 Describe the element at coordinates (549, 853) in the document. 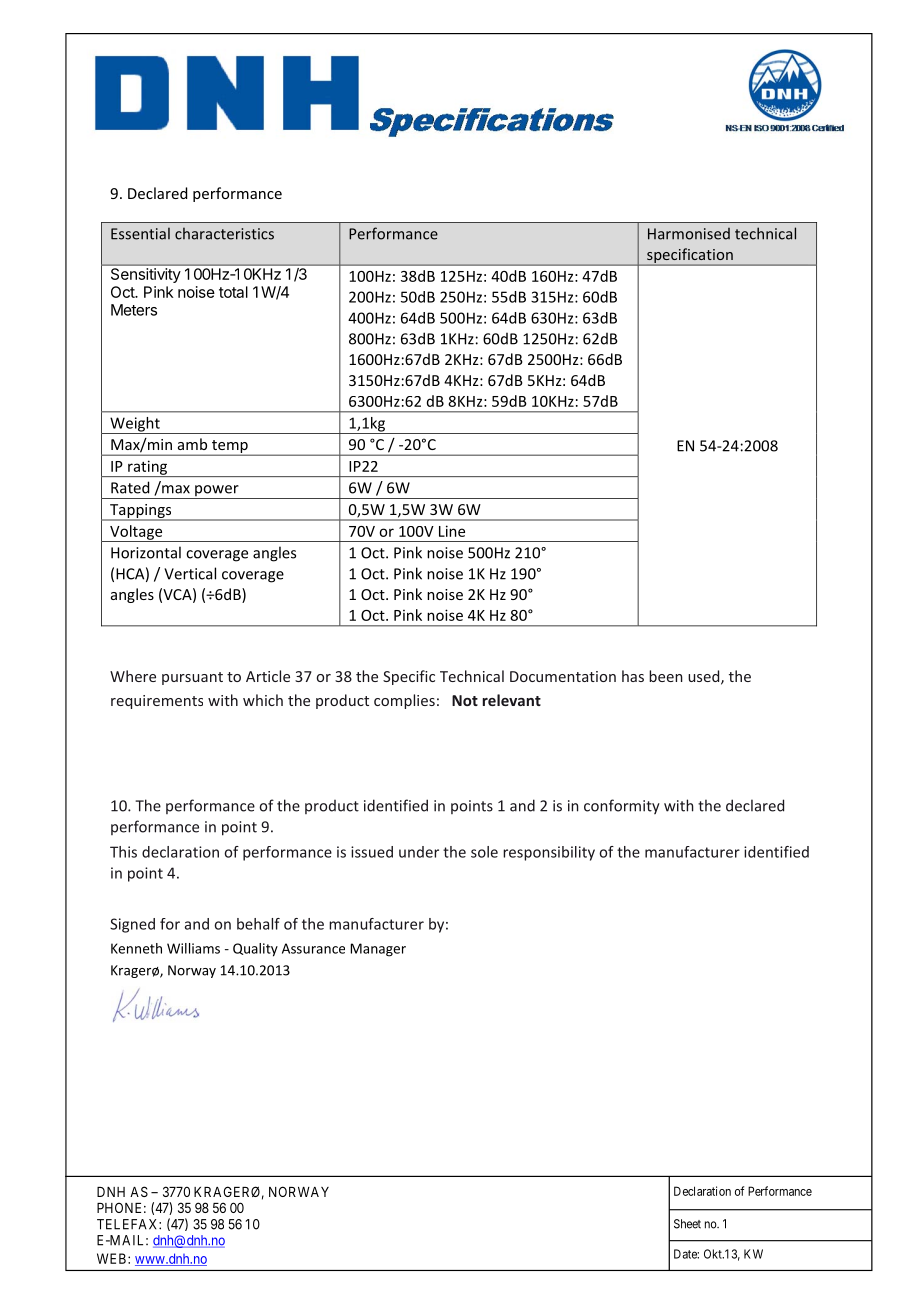

I see `responsibility` at that location.
